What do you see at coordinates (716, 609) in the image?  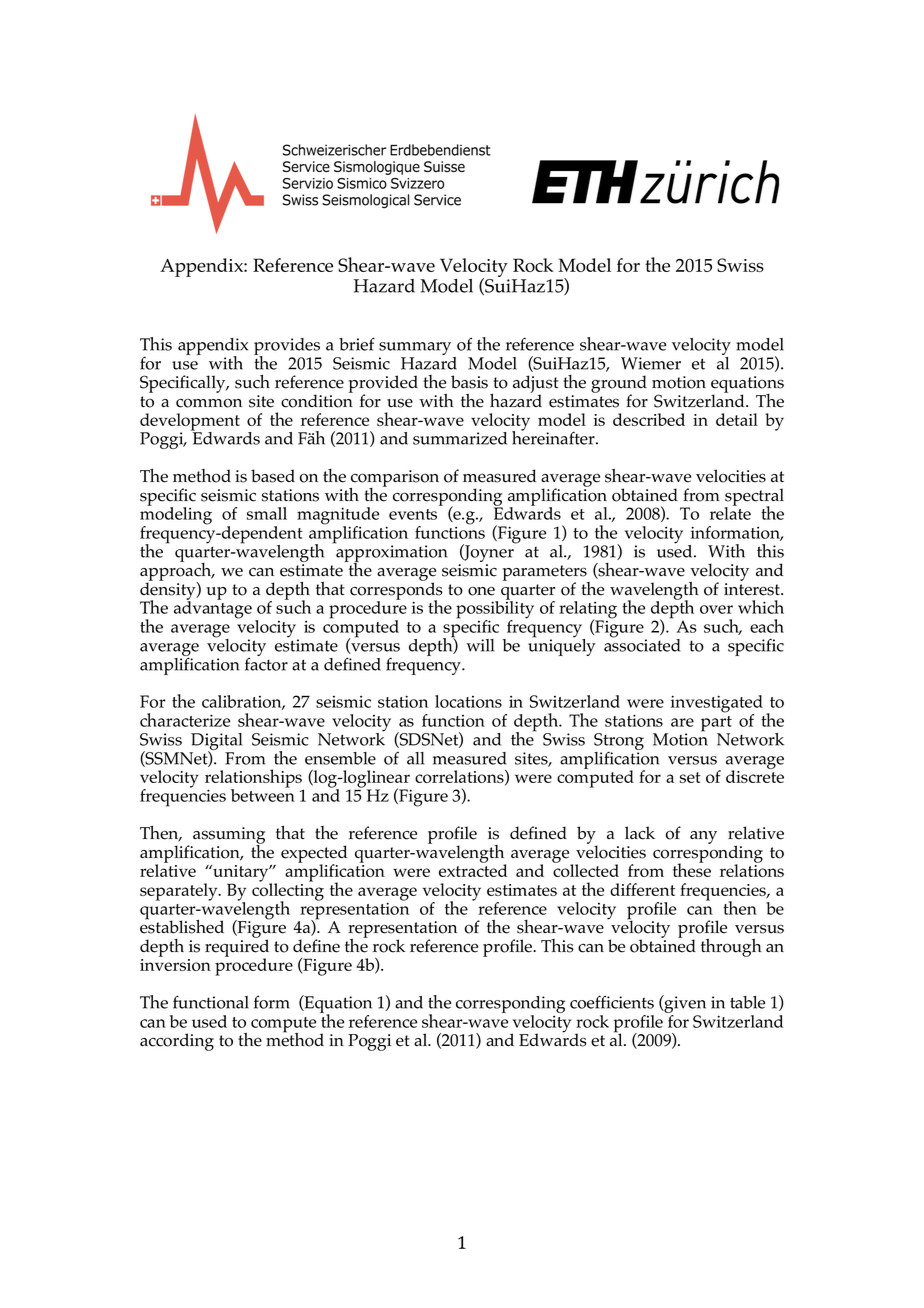 I see `over` at bounding box center [716, 609].
